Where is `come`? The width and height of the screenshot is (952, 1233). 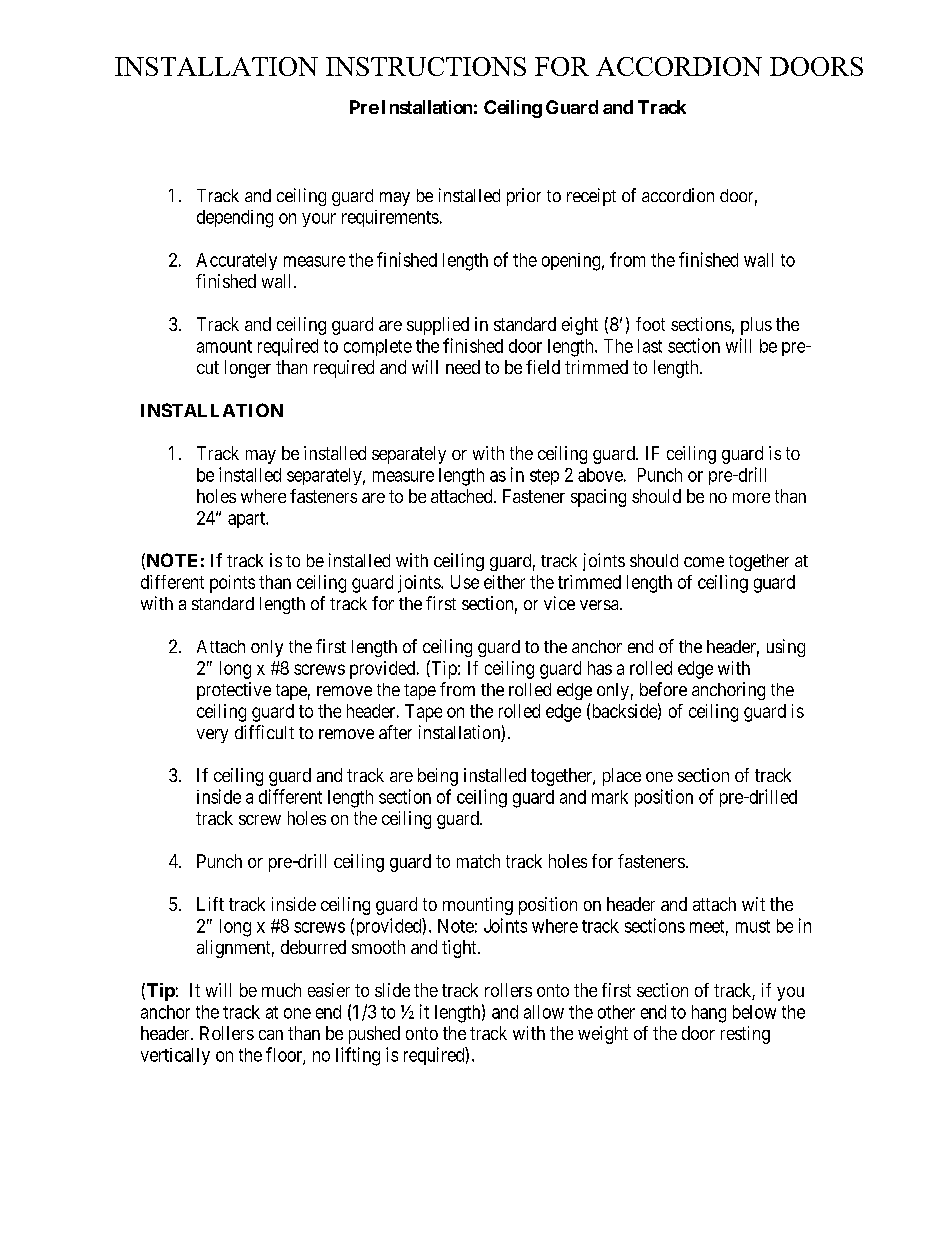 come is located at coordinates (704, 562).
